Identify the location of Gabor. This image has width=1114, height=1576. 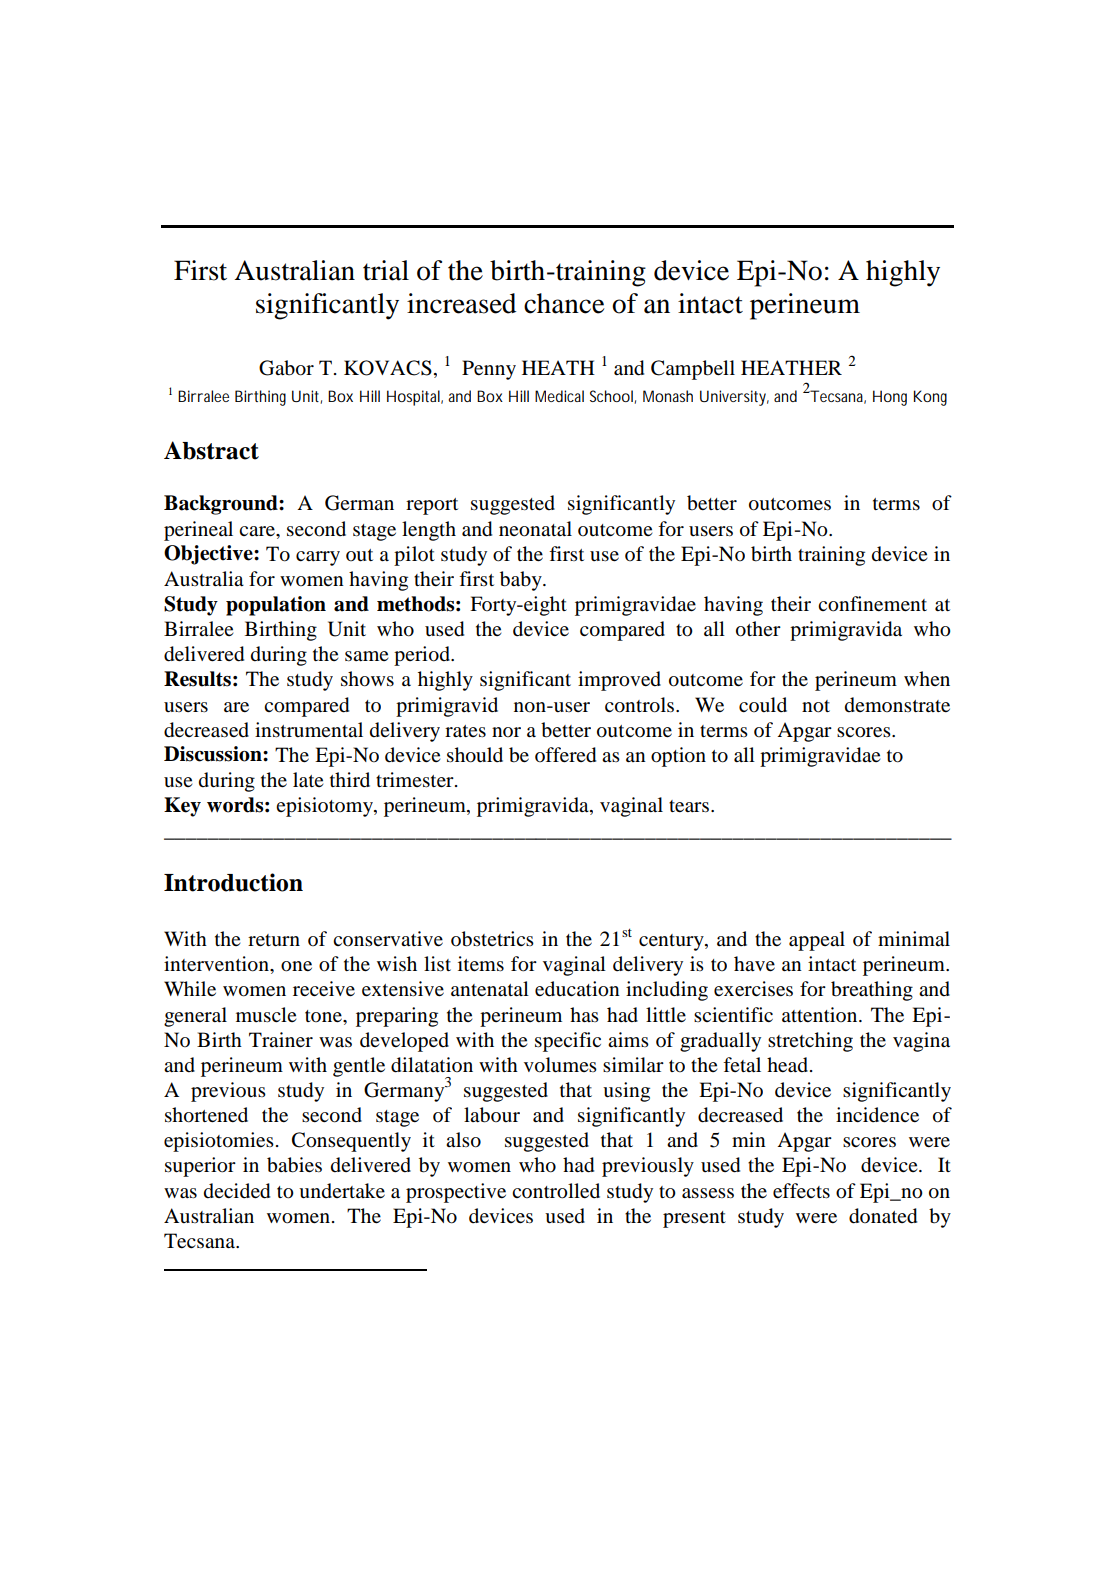
(286, 368).
